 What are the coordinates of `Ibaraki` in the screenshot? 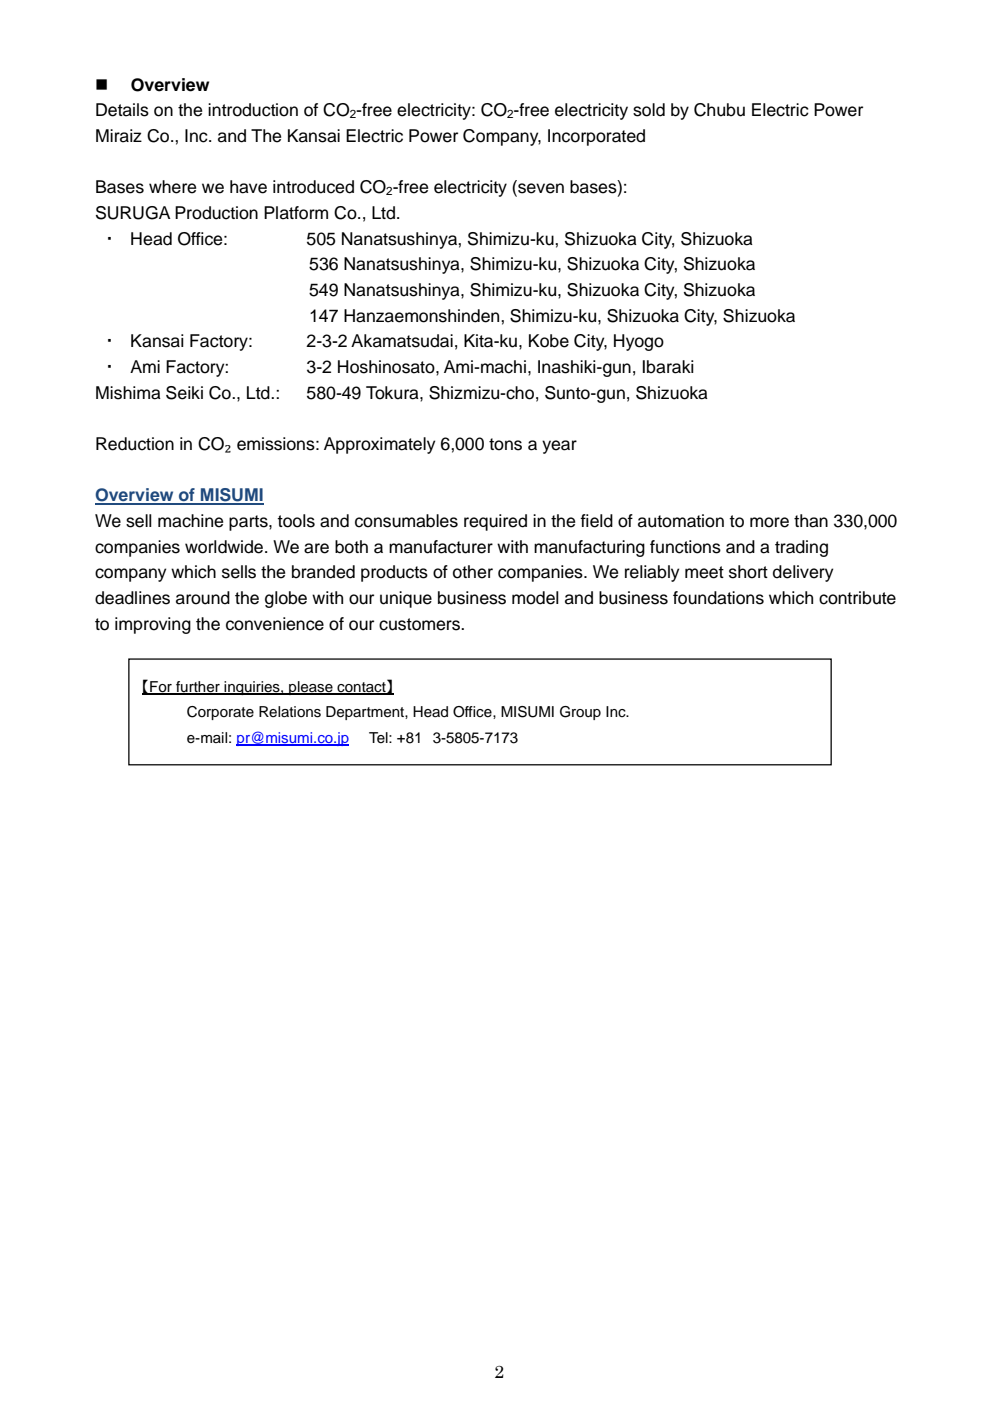 It's located at (668, 367).
